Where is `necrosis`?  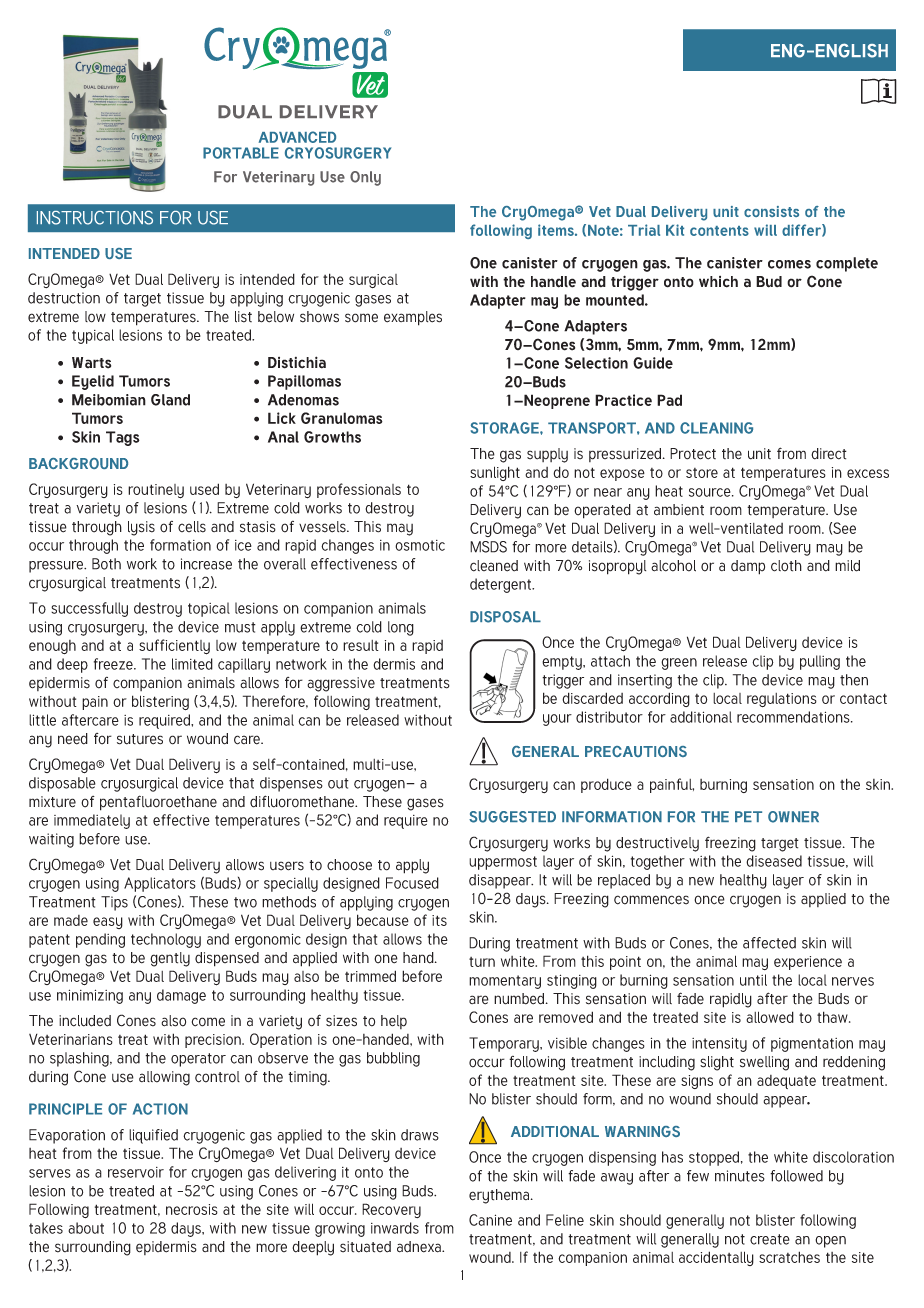
necrosis is located at coordinates (192, 1209).
